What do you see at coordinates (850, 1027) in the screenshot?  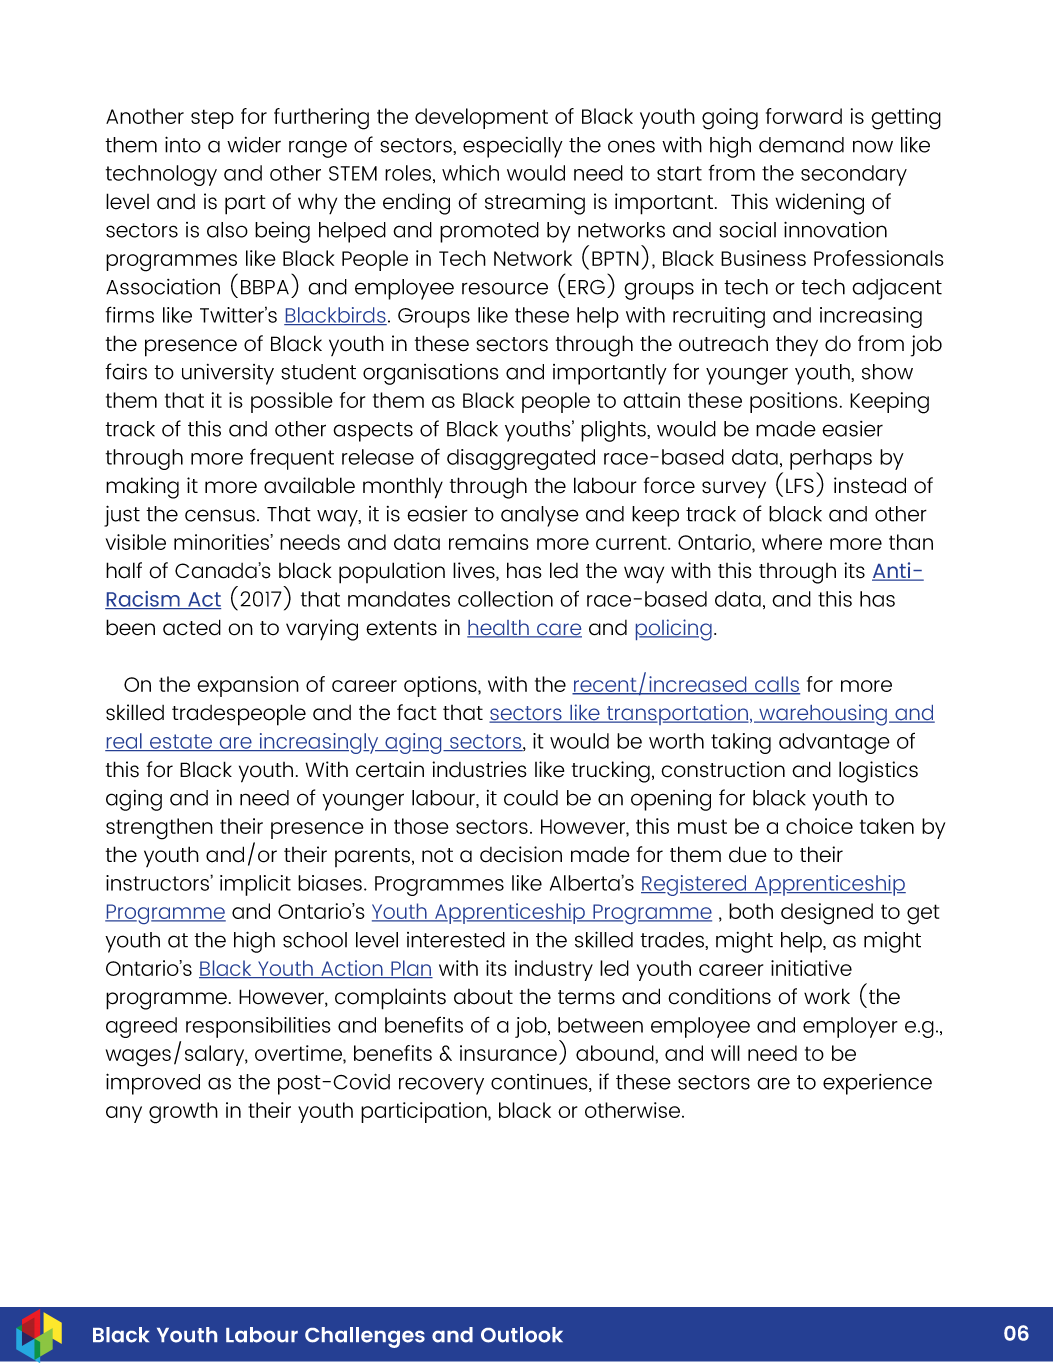 I see `employer` at bounding box center [850, 1027].
